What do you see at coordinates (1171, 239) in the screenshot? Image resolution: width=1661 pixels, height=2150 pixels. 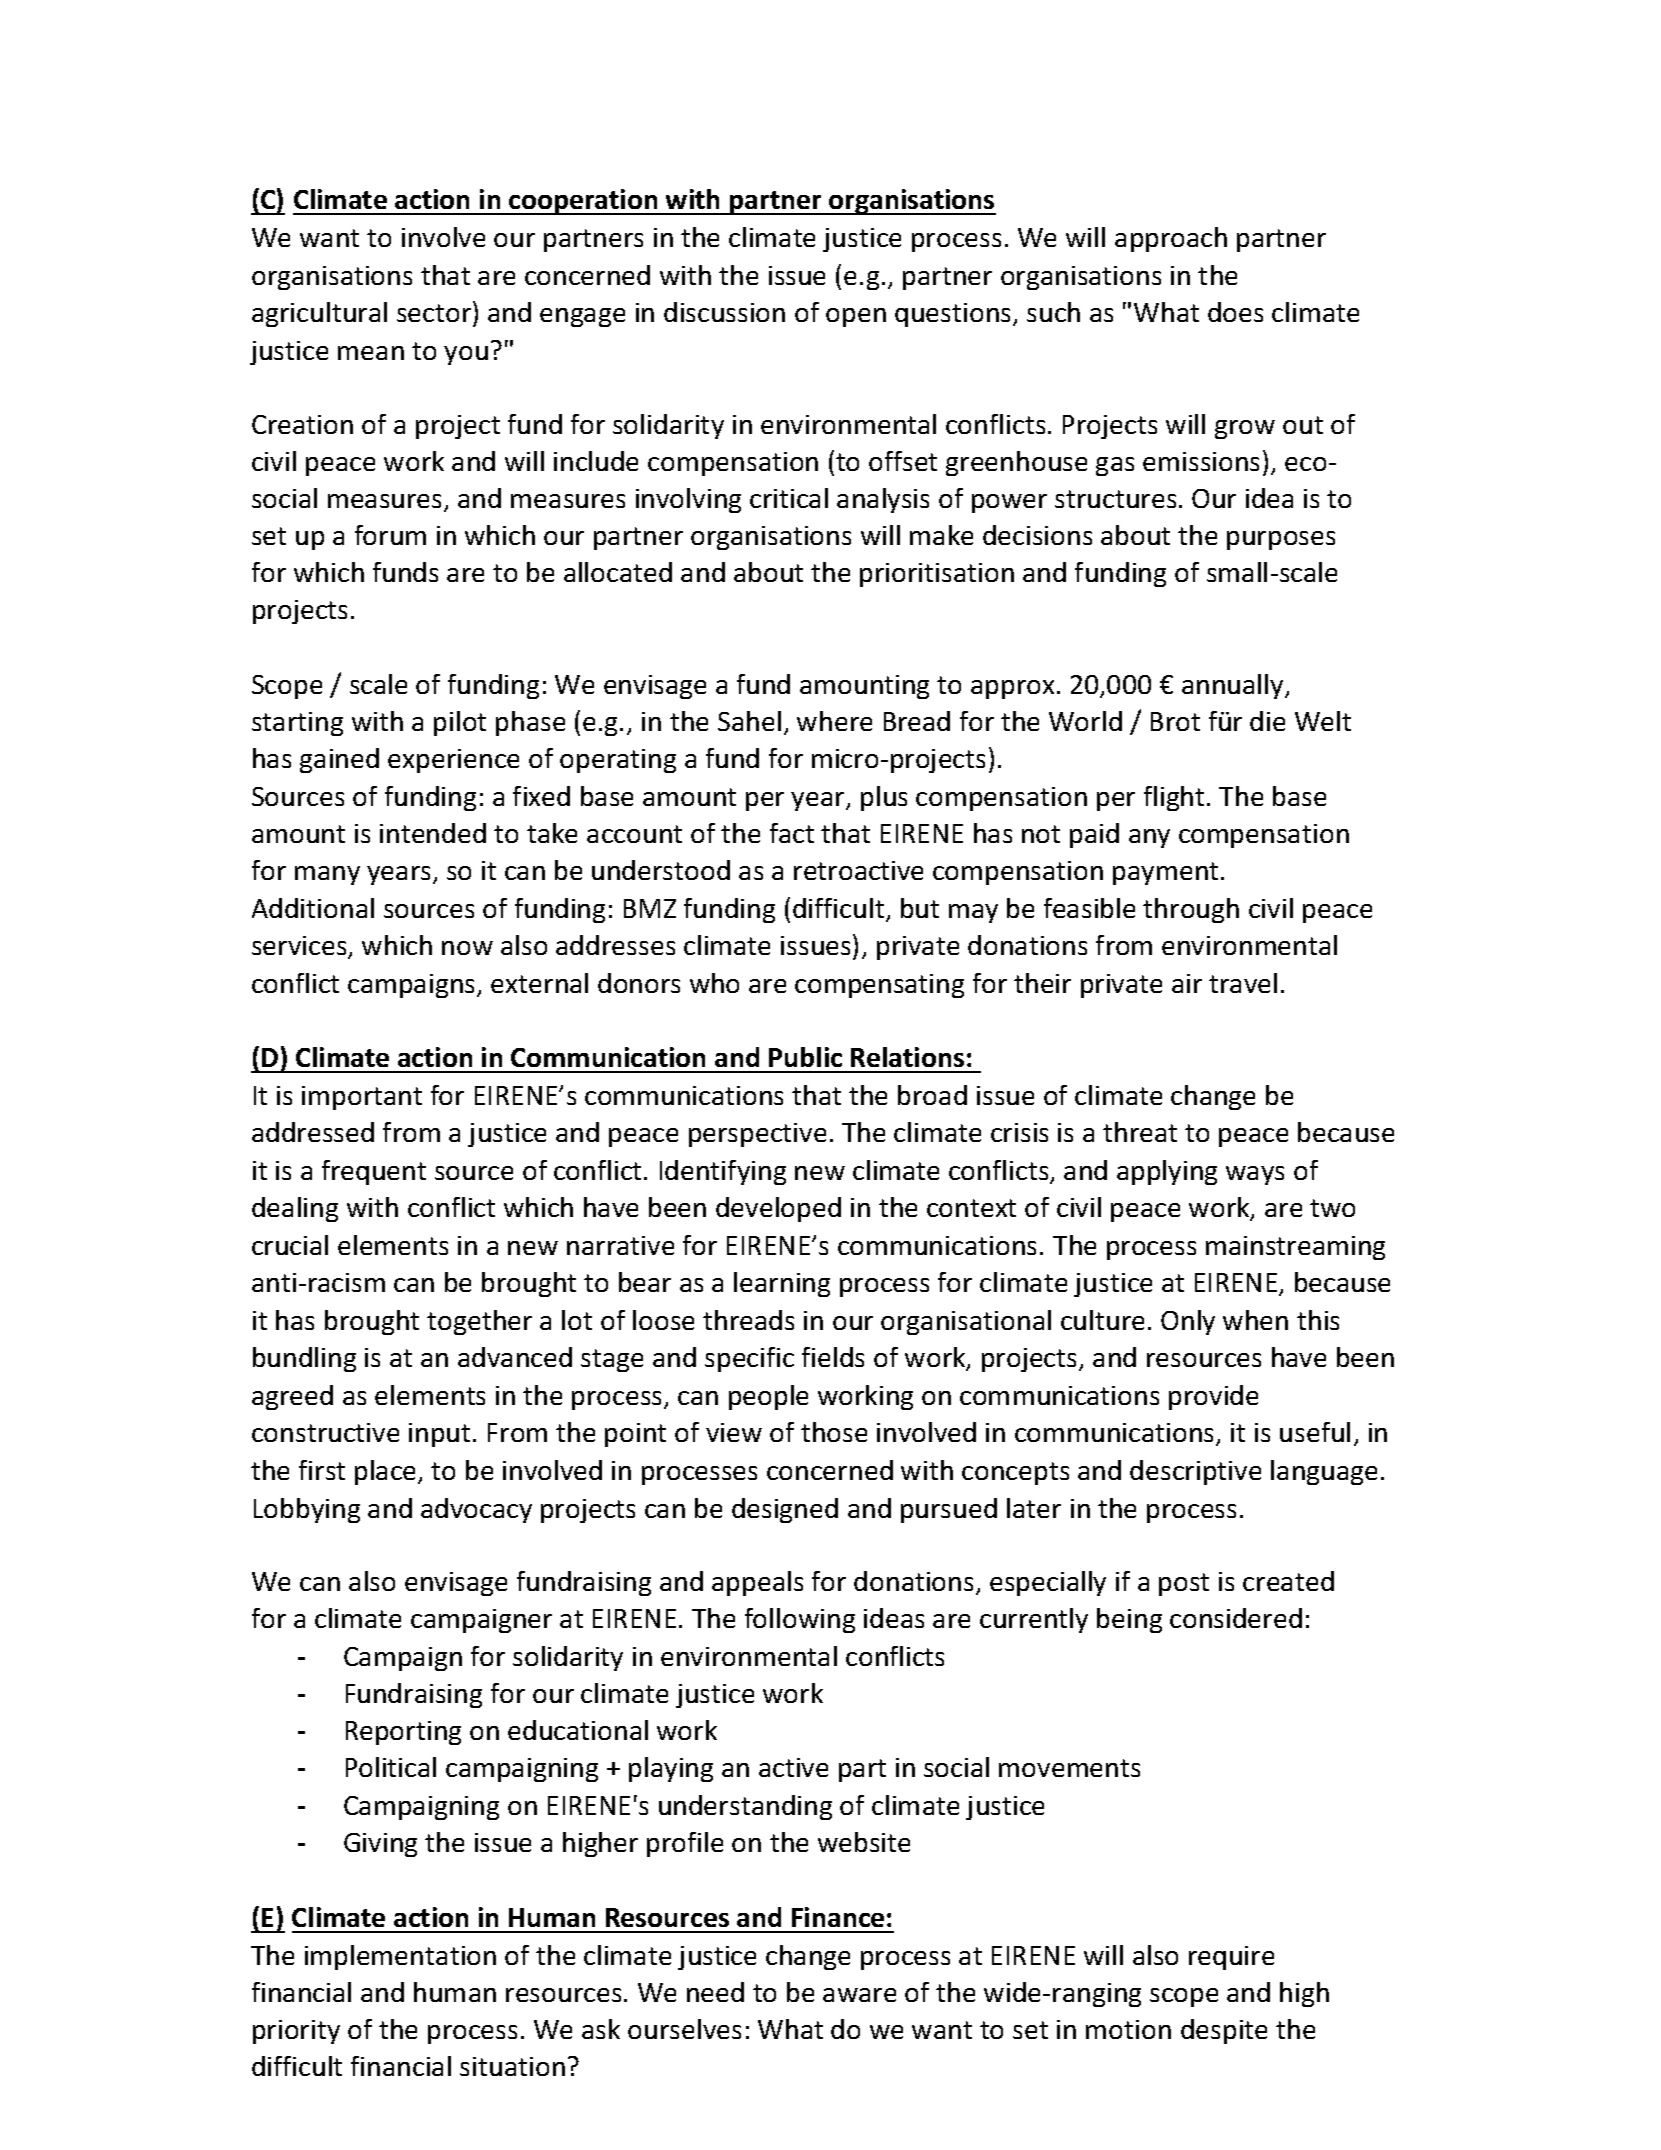 I see `approach` at bounding box center [1171, 239].
